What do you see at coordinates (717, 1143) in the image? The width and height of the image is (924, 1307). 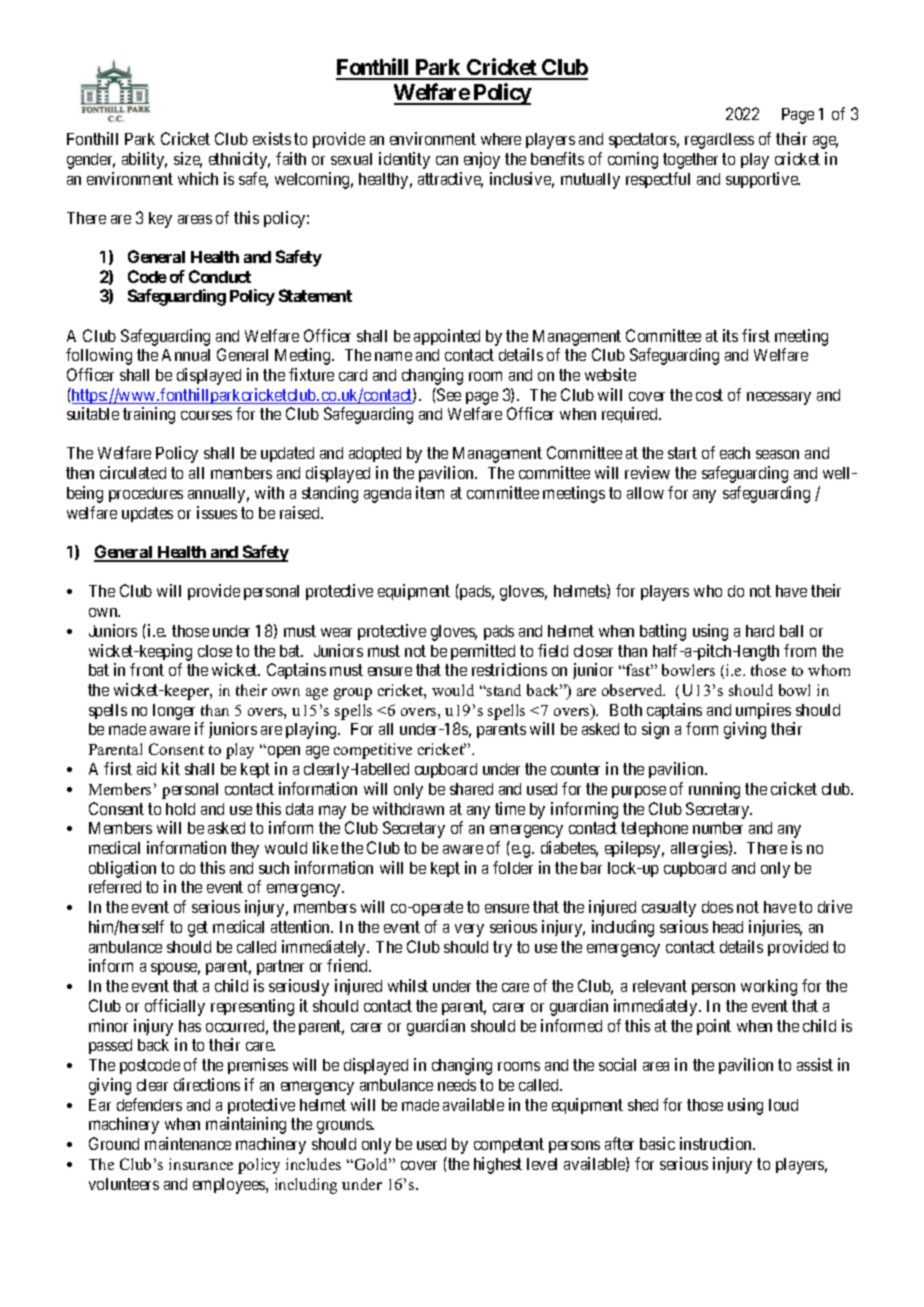 I see `instruction` at bounding box center [717, 1143].
